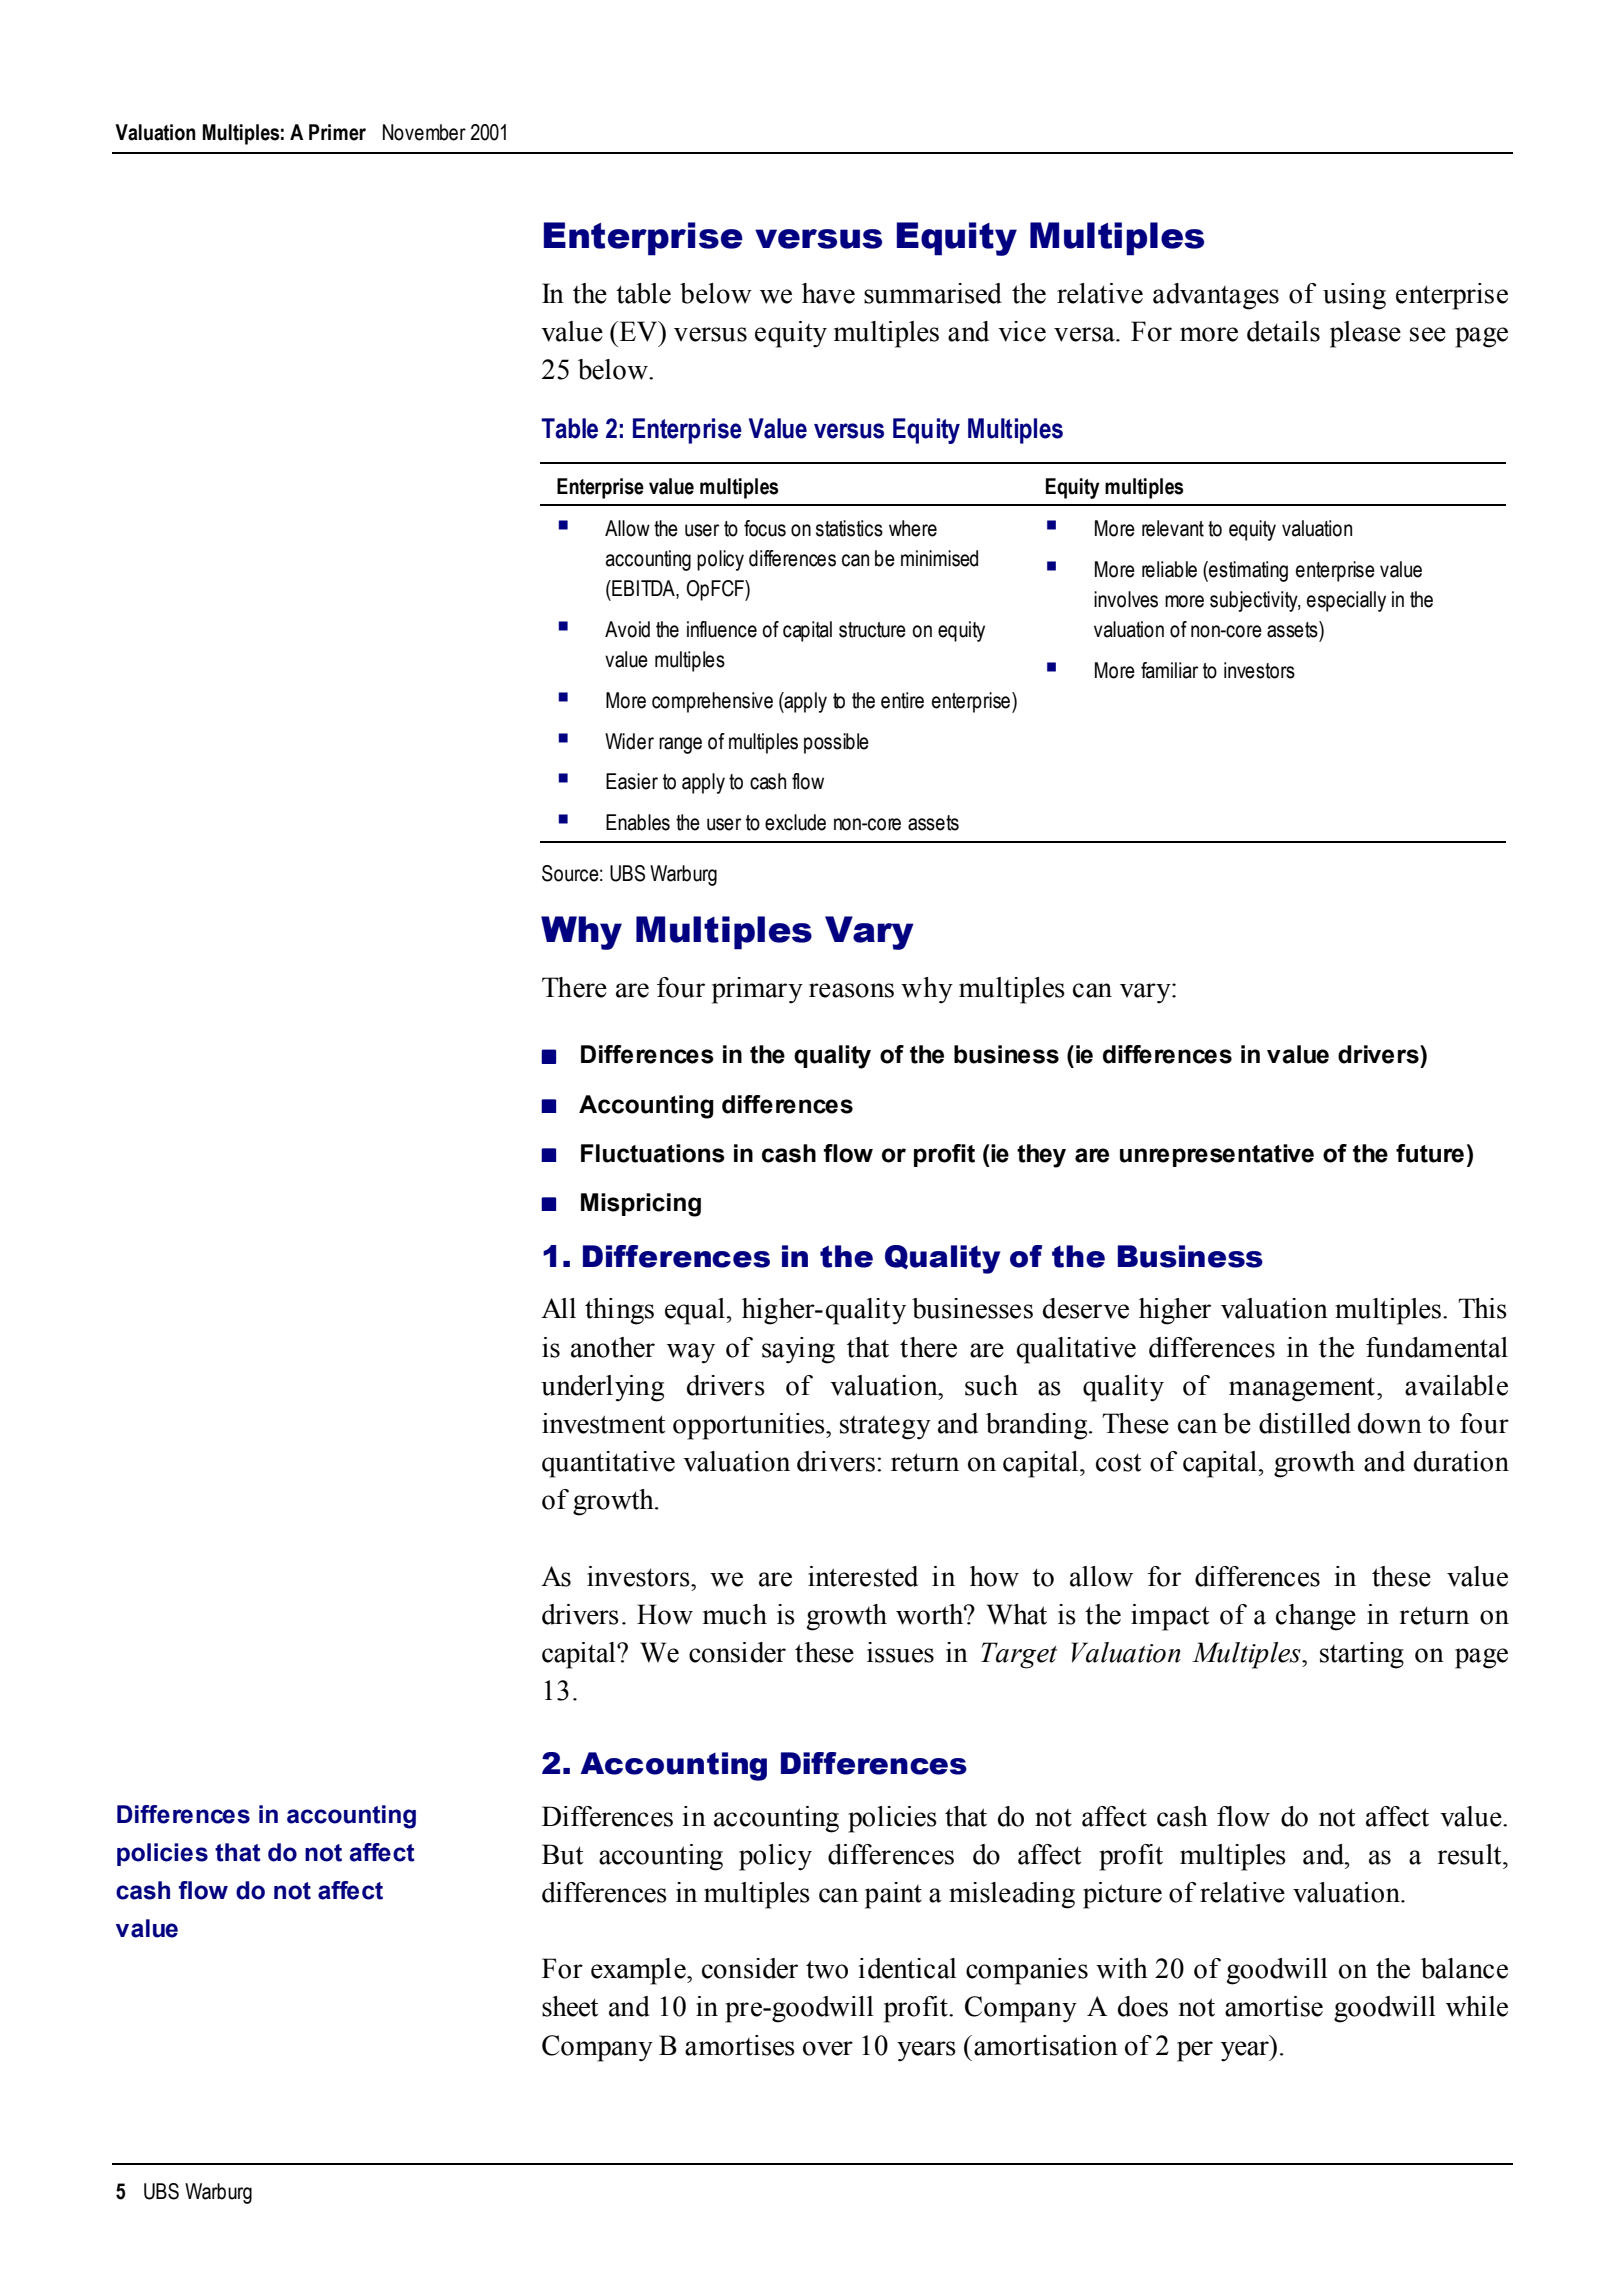 The height and width of the page is (2296, 1623). I want to click on using, so click(1354, 296).
